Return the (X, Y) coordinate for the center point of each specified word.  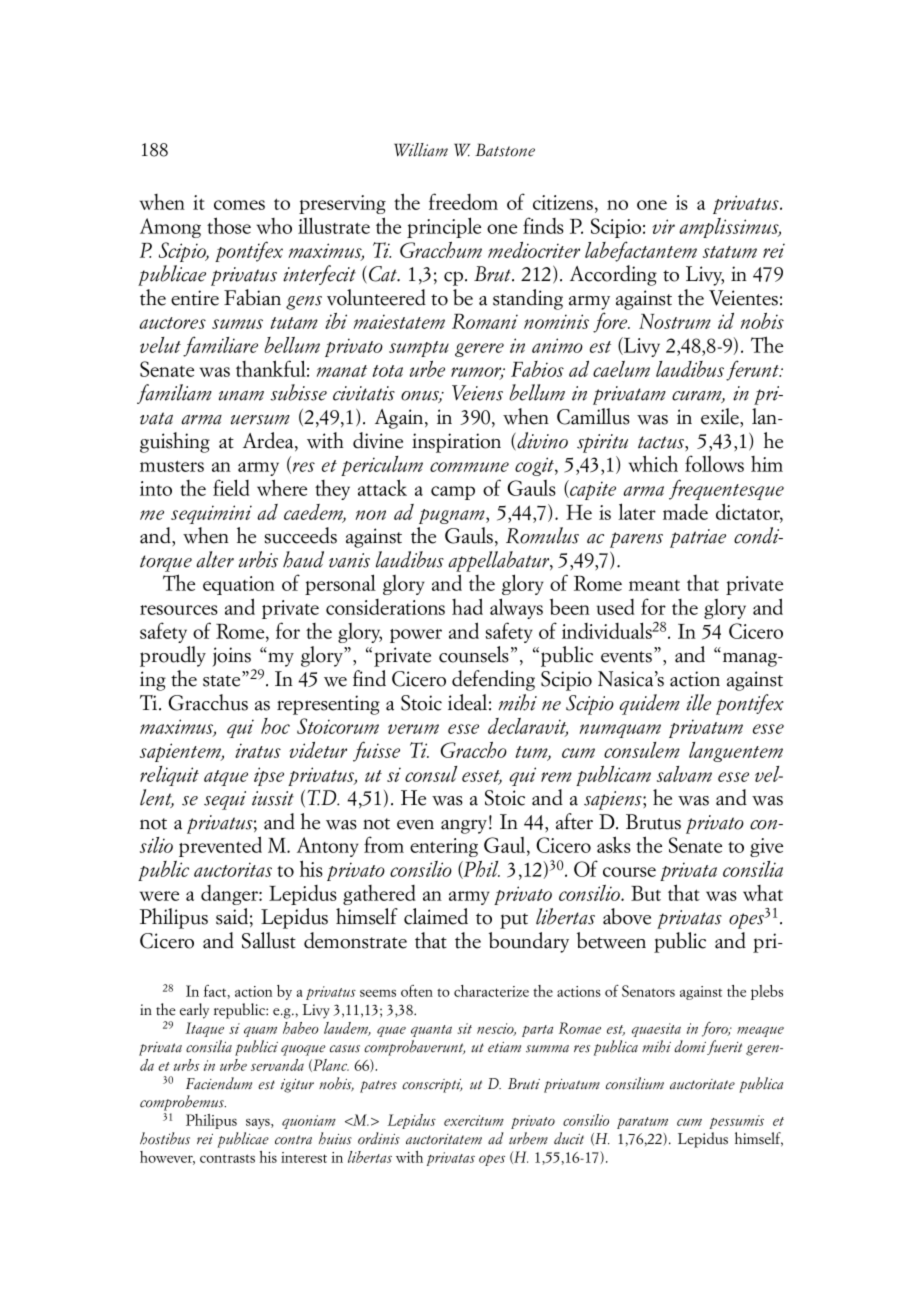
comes (239, 205)
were (159, 896)
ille (698, 702)
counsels (474, 654)
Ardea (269, 441)
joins (231, 657)
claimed (436, 916)
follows (714, 463)
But (646, 893)
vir (663, 226)
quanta (431, 1031)
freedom (463, 201)
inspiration (456, 443)
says (259, 1124)
